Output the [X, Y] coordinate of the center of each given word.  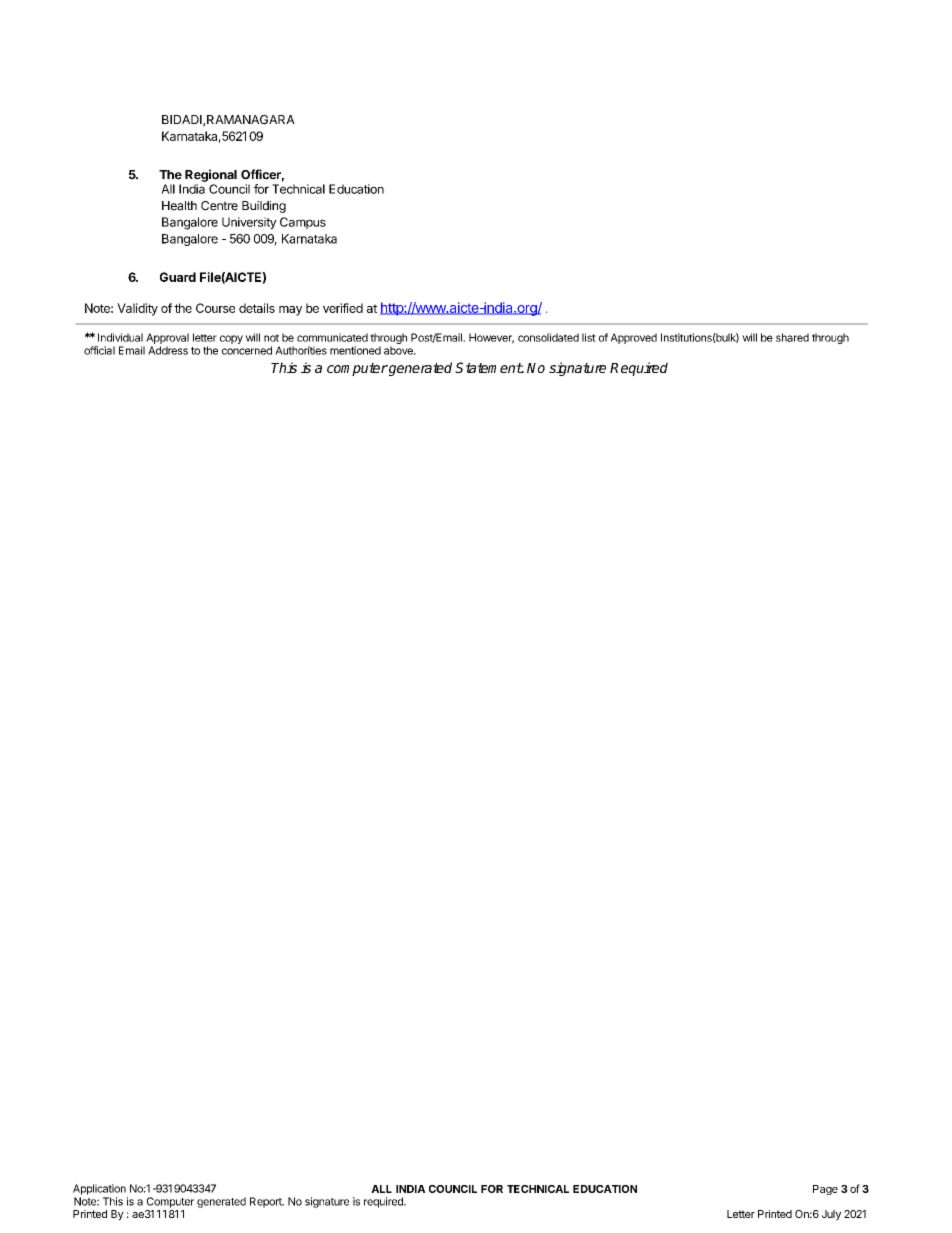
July [831, 1215]
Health [179, 206]
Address [168, 350]
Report [267, 1202]
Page [825, 1190]
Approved [634, 338]
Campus [303, 223]
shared [792, 337]
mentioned [355, 350]
